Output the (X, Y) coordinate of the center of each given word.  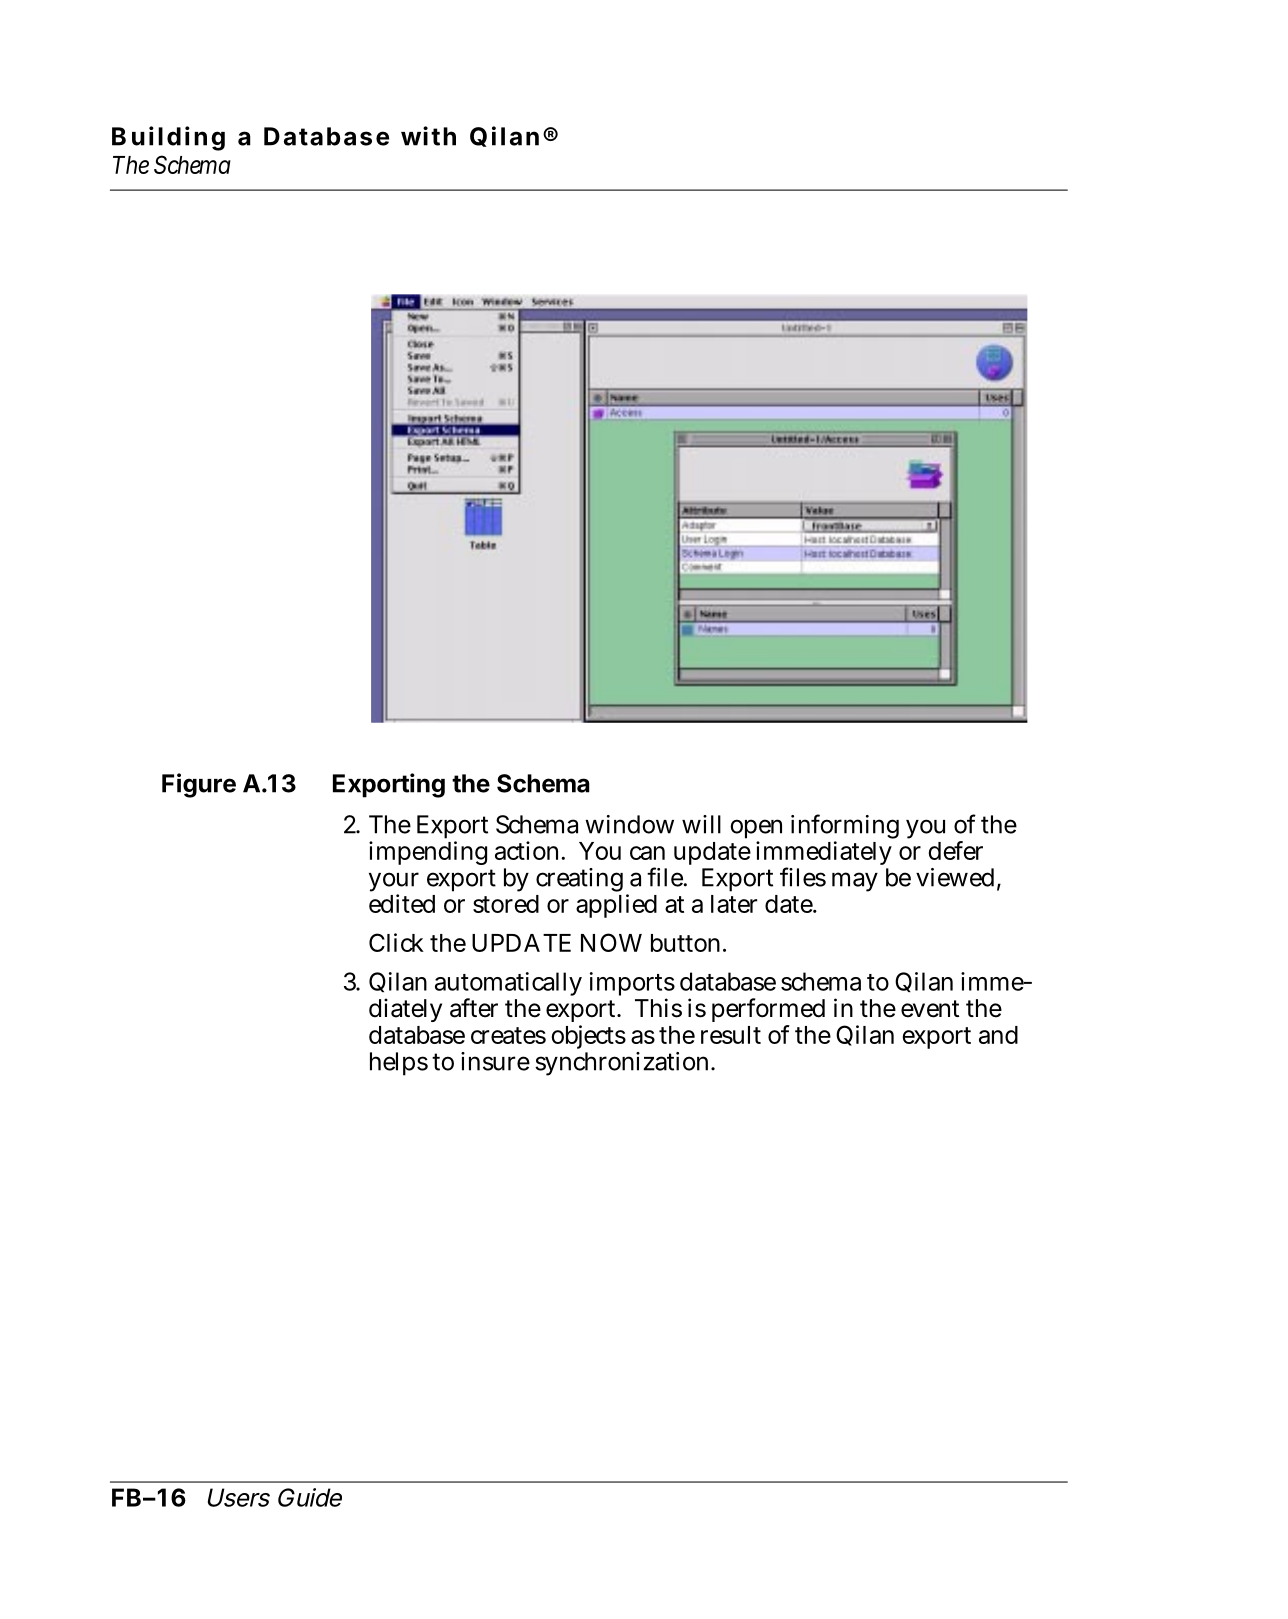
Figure (199, 785)
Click (396, 942)
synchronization (624, 1064)
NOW (611, 942)
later (734, 904)
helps (399, 1064)
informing (845, 828)
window (629, 824)
